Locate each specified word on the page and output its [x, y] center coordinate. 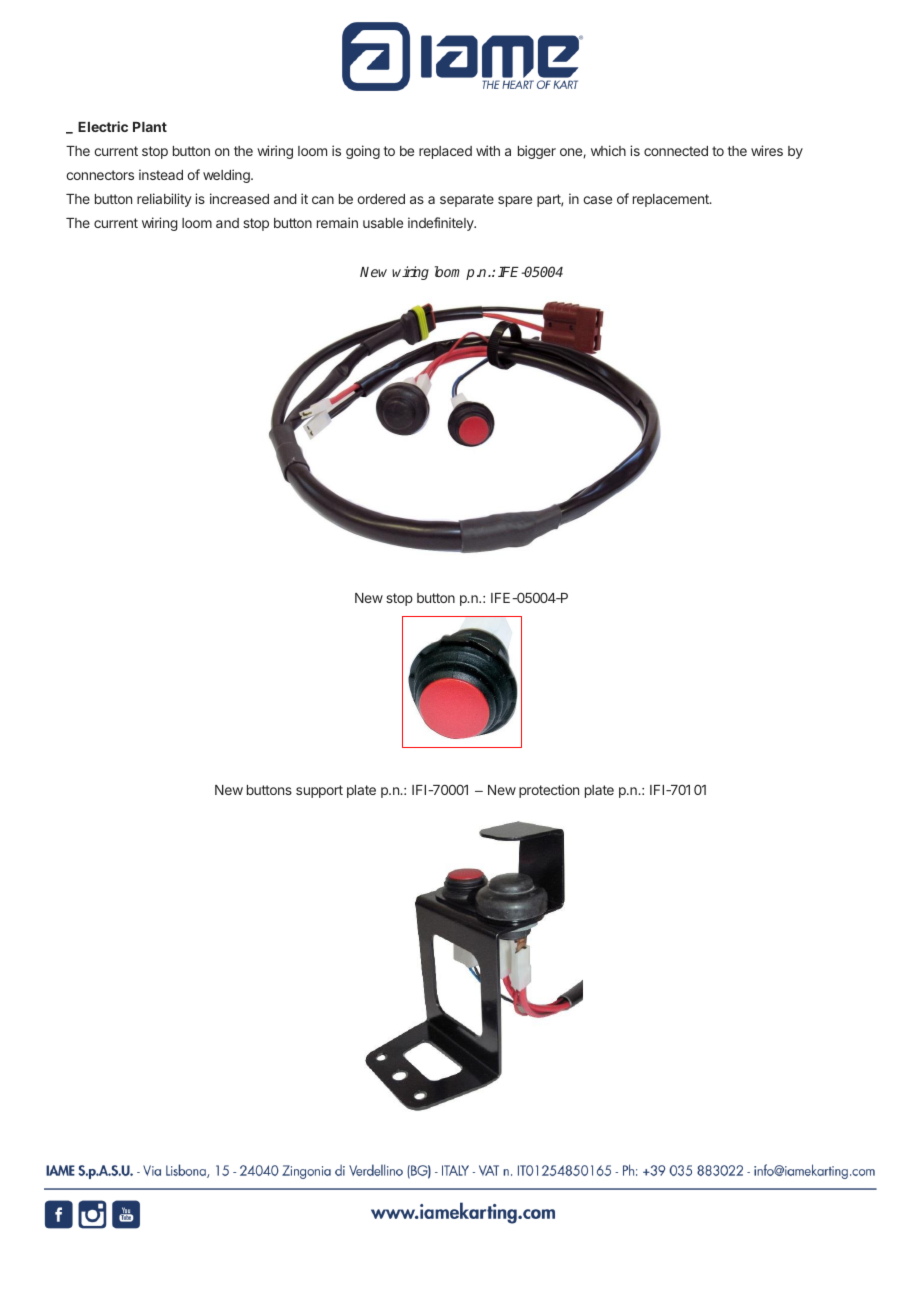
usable [383, 223]
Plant [150, 127]
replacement [672, 200]
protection [549, 791]
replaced [445, 152]
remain [337, 222]
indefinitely [442, 224]
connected [676, 151]
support [319, 791]
